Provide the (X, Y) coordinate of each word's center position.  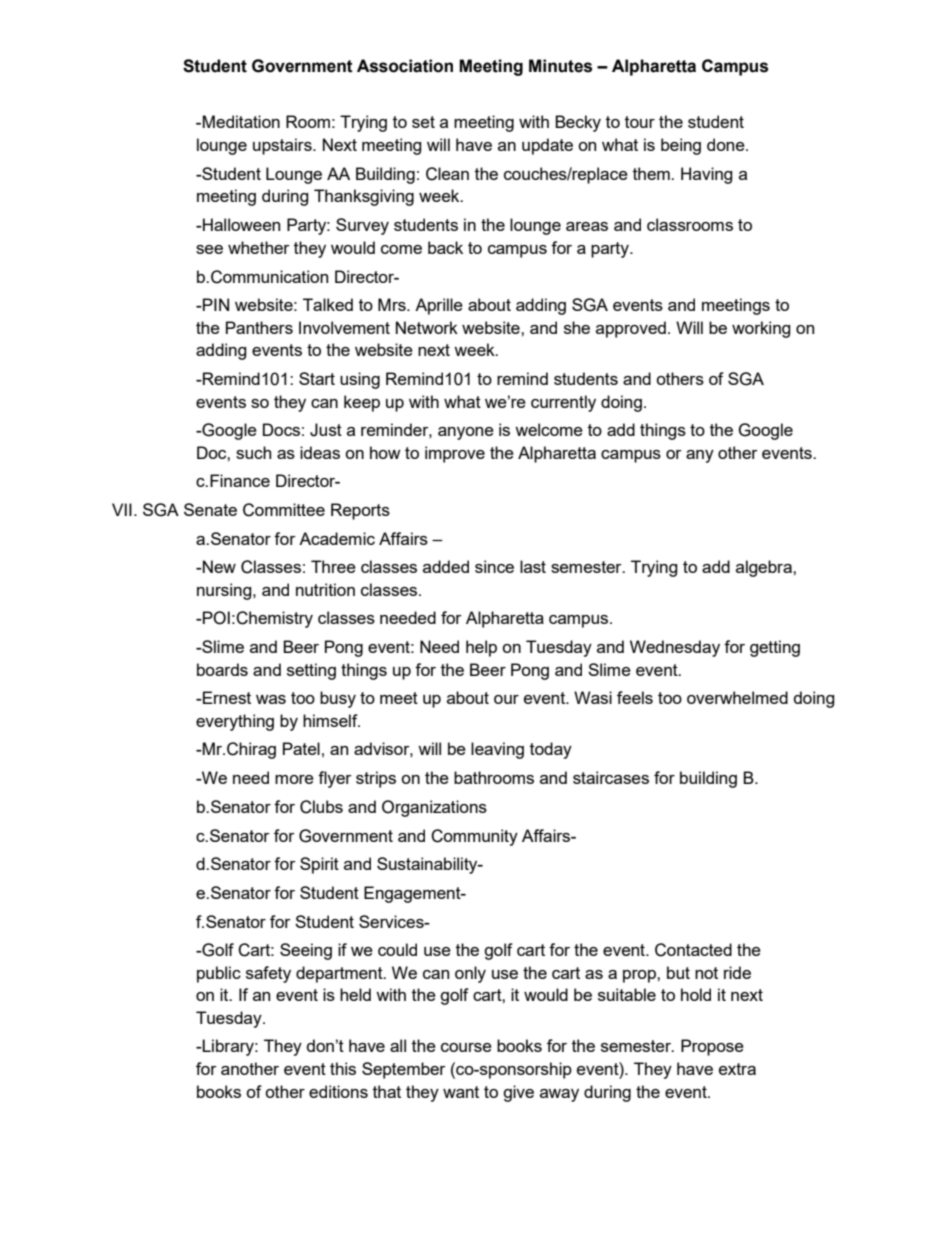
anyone (466, 433)
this (343, 1068)
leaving (497, 750)
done (727, 144)
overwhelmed (737, 697)
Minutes (560, 66)
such (253, 452)
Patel (301, 748)
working (761, 329)
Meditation (241, 121)
